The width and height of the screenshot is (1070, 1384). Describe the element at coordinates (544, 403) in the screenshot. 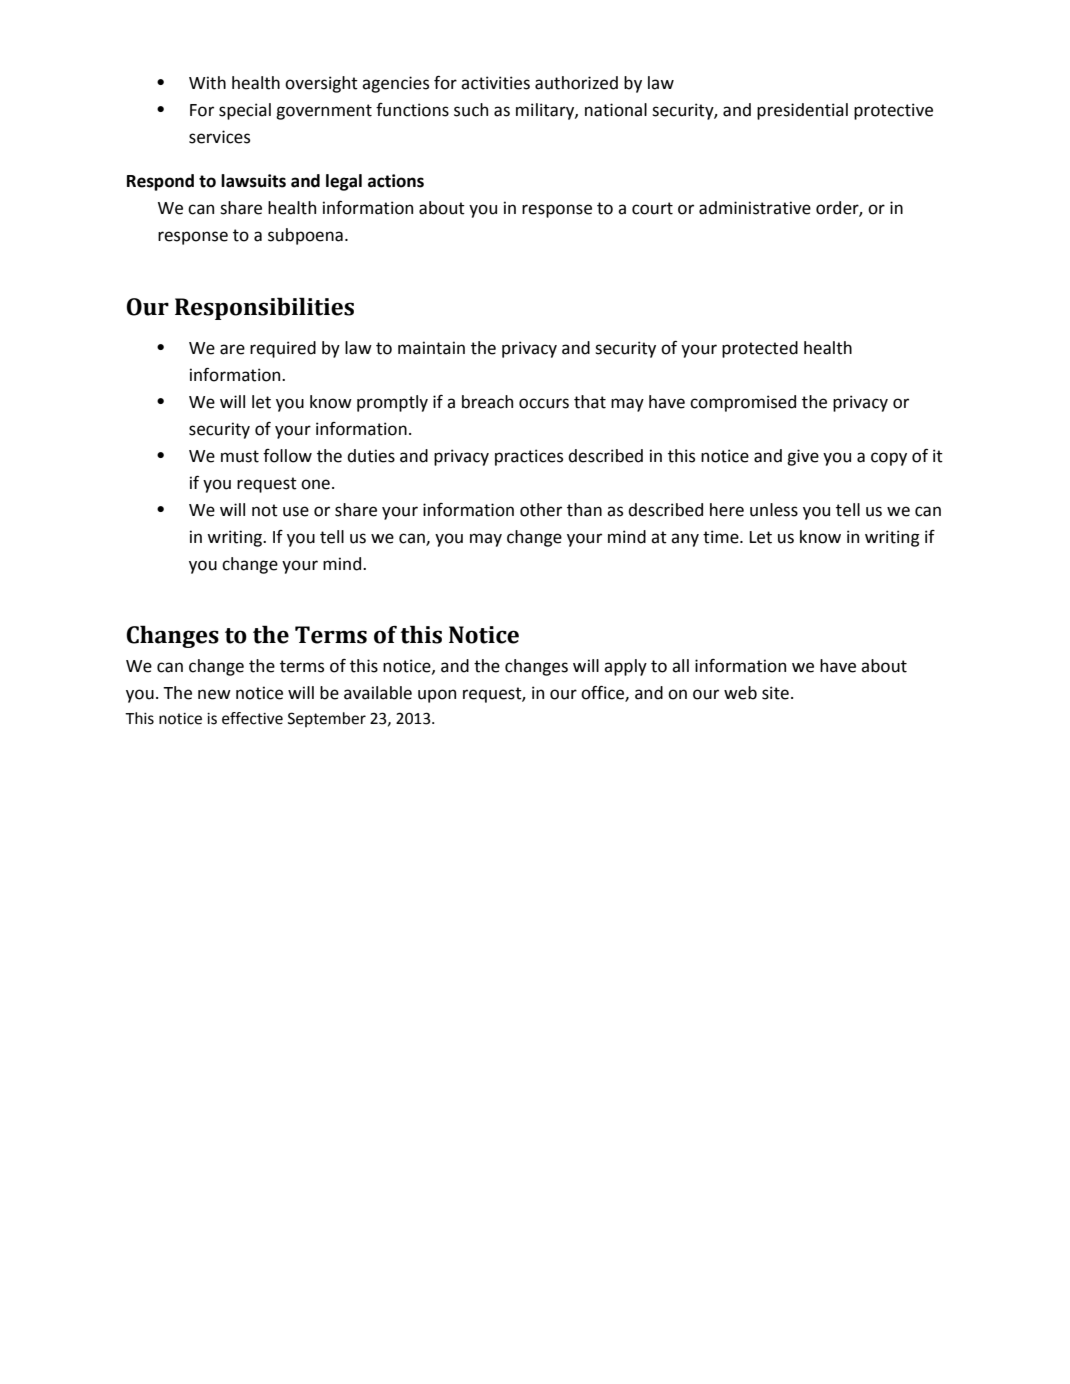

I see `occurs` at that location.
